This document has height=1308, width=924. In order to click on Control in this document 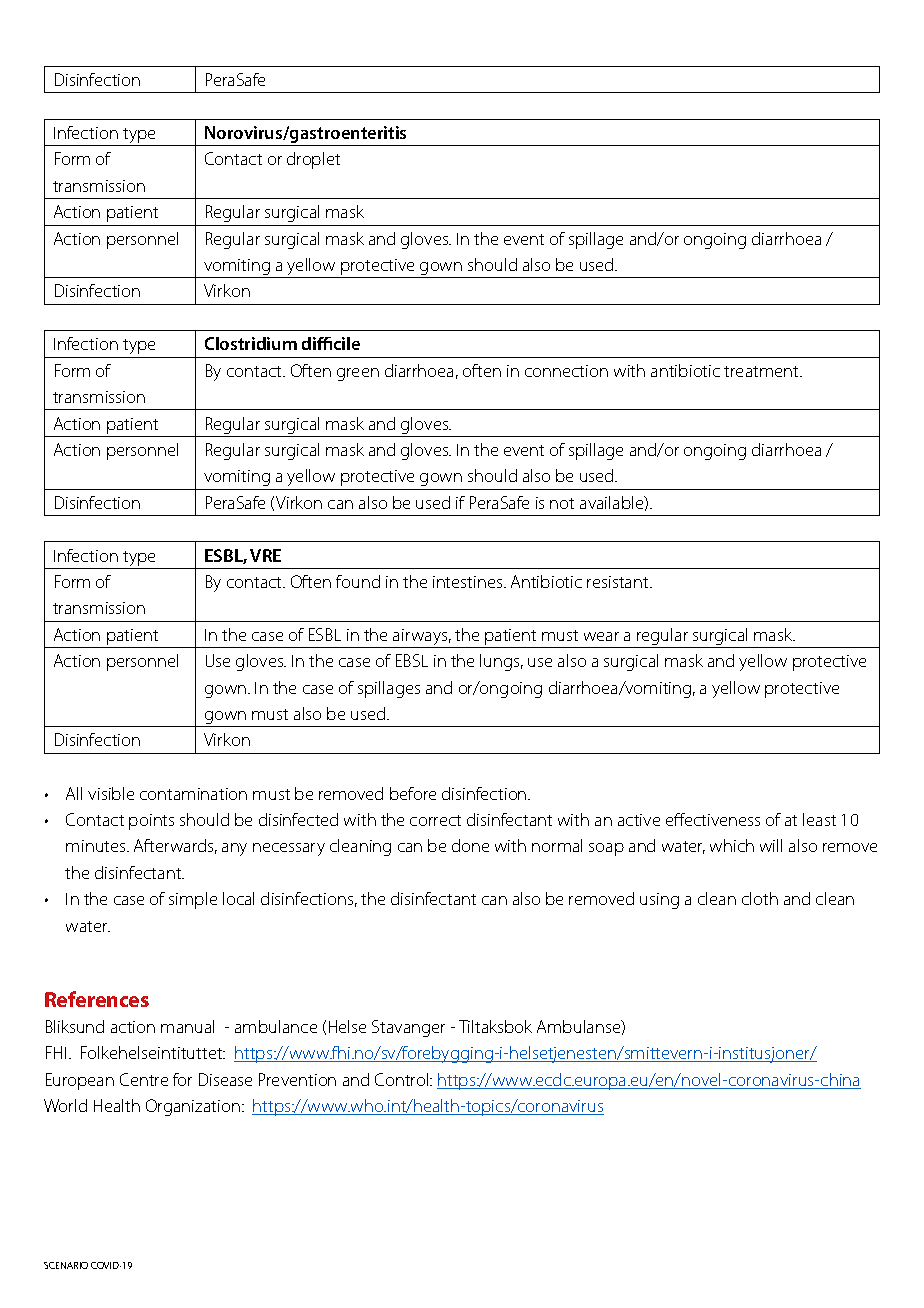, I will do `click(403, 1079)`.
